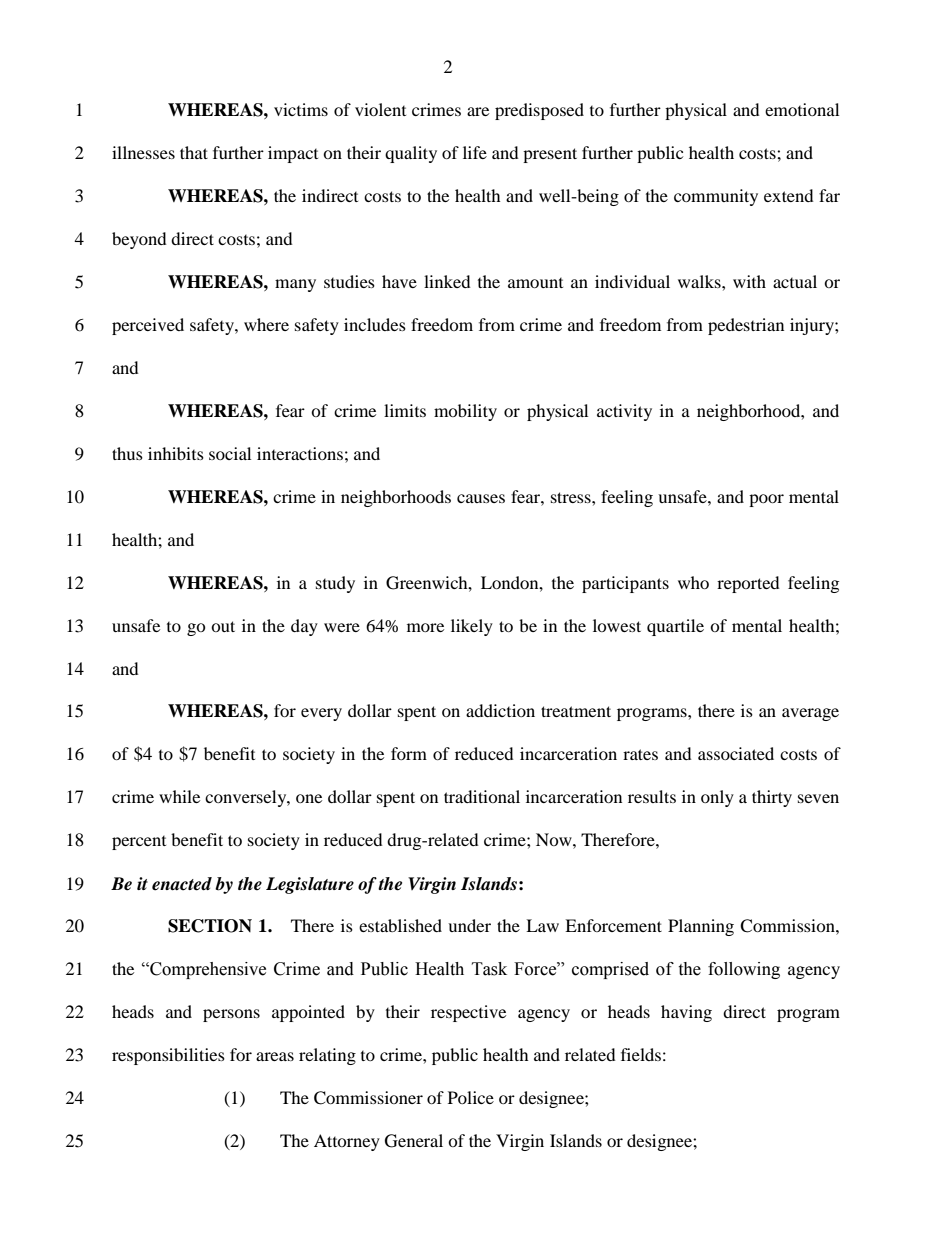 This document has width=952, height=1233. What do you see at coordinates (500, 710) in the document?
I see `addiction` at bounding box center [500, 710].
